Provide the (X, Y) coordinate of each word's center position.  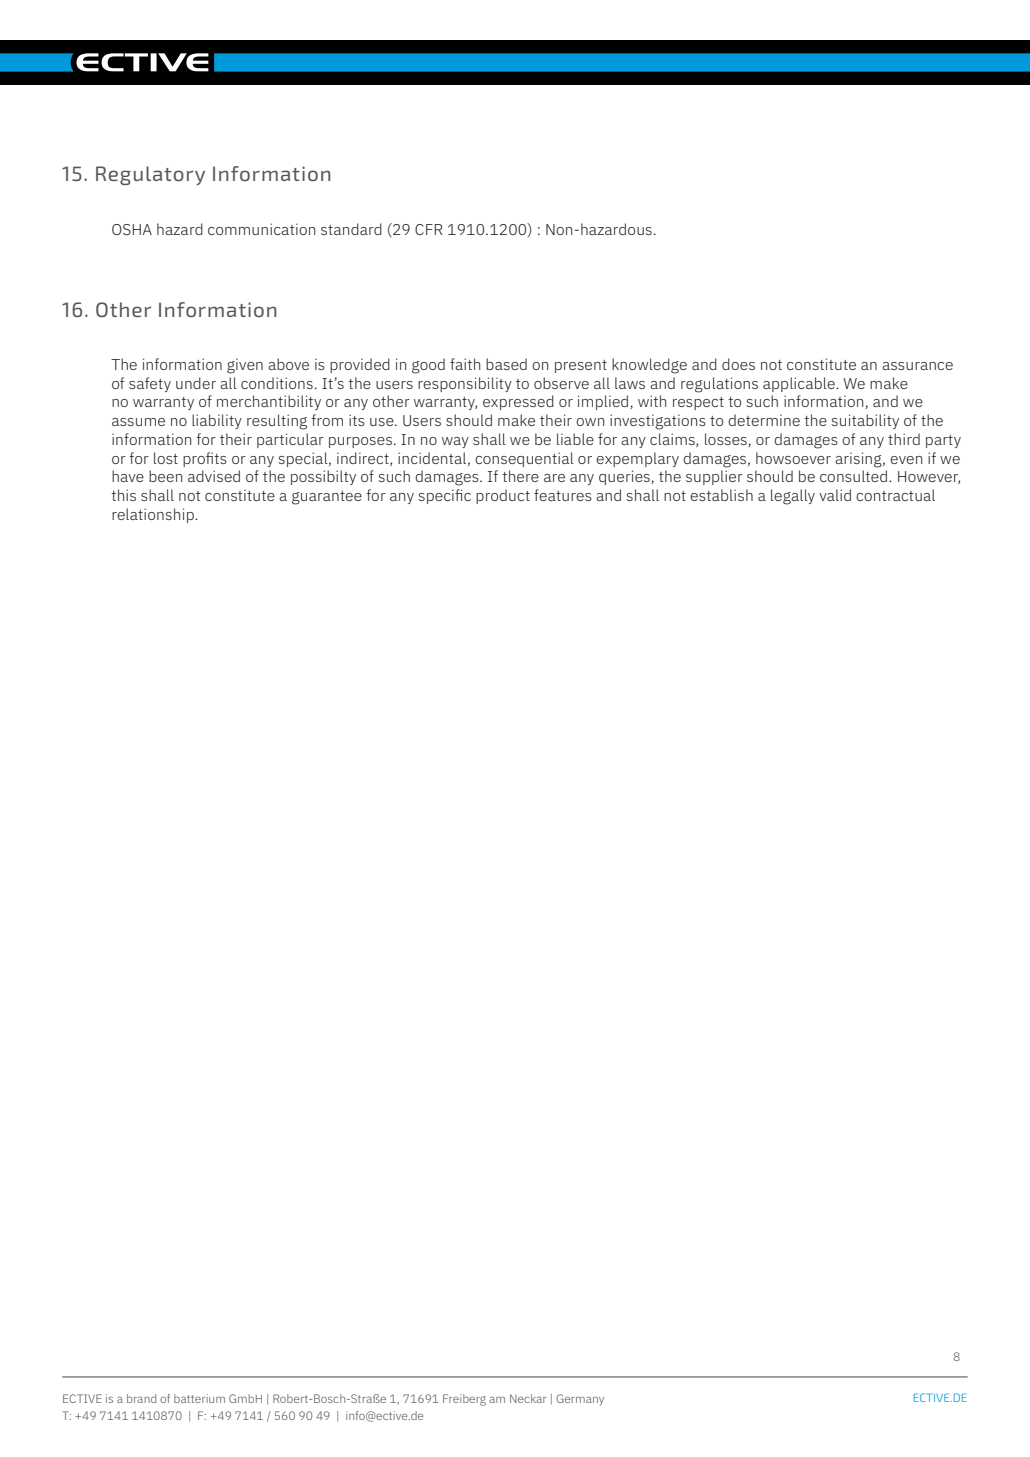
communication (261, 229)
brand (141, 1398)
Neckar (528, 1398)
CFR (428, 229)
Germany (580, 1400)
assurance (917, 366)
